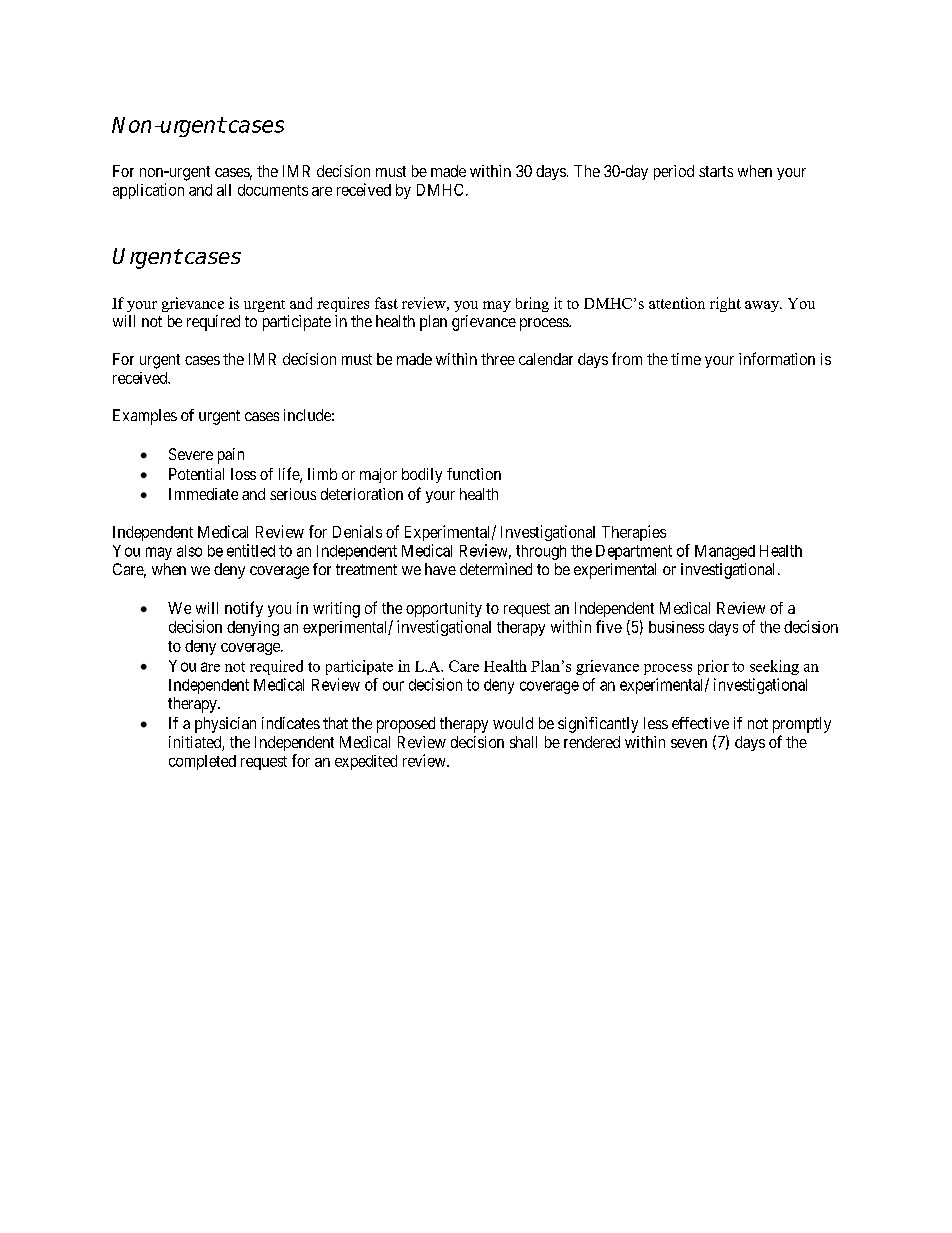 Image resolution: width=952 pixels, height=1233 pixels. What do you see at coordinates (251, 550) in the document?
I see `entitled` at bounding box center [251, 550].
